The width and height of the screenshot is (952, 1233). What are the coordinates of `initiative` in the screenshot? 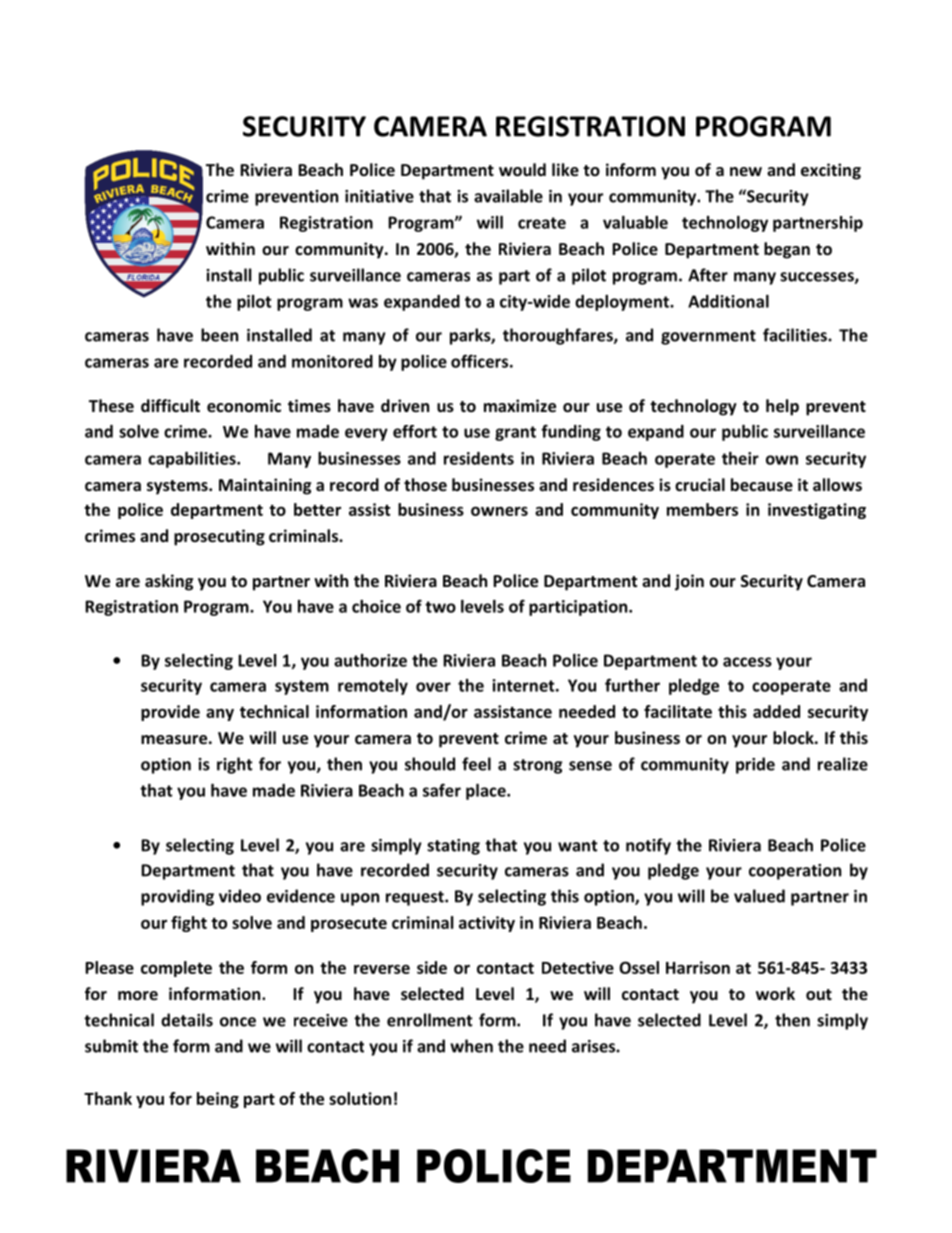 It's located at (379, 196).
